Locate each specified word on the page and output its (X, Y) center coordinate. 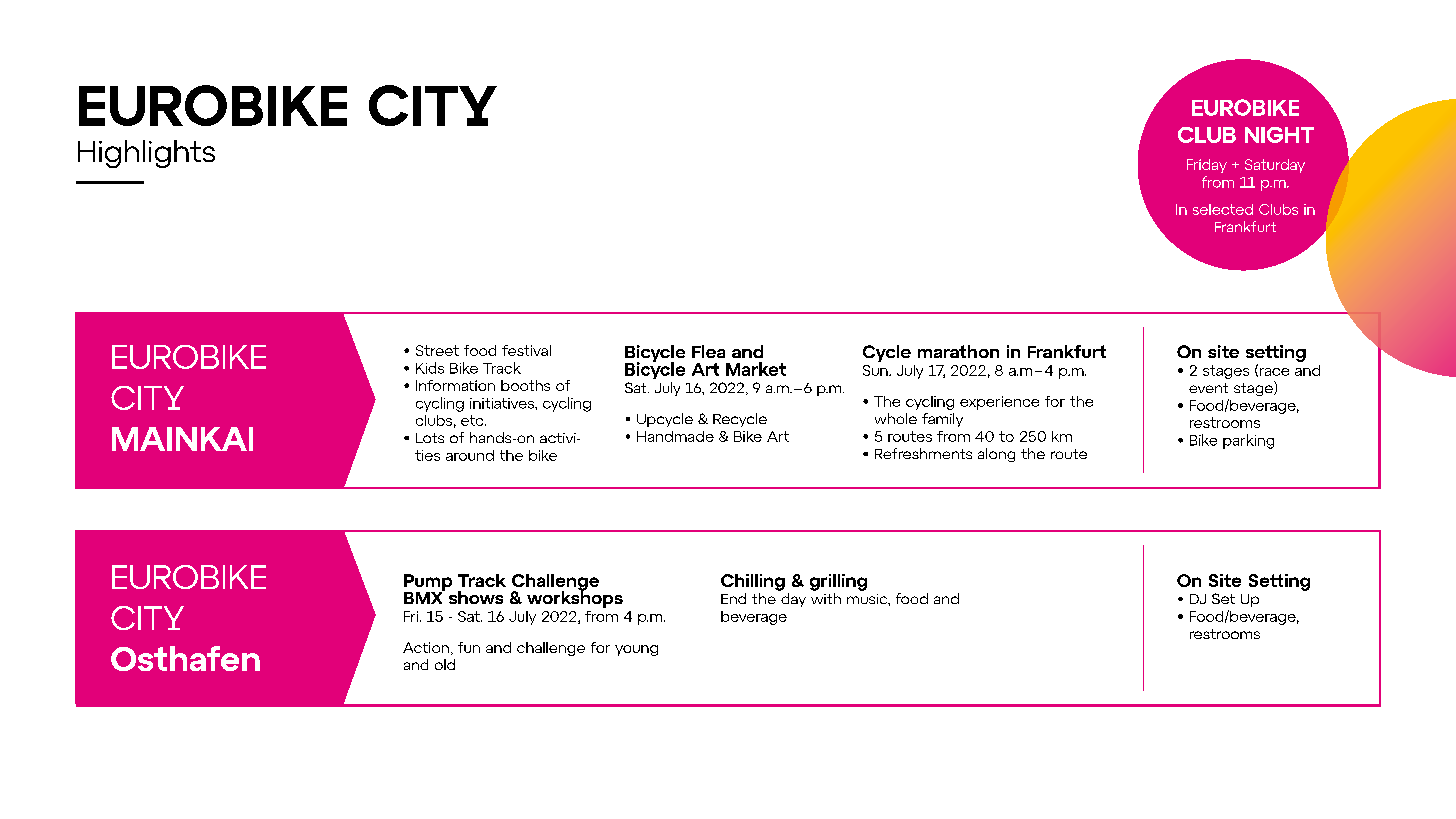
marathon (958, 351)
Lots (430, 438)
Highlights (146, 154)
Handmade (675, 436)
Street (437, 350)
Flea (708, 351)
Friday (1207, 166)
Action (426, 647)
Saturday (1275, 166)
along (996, 455)
